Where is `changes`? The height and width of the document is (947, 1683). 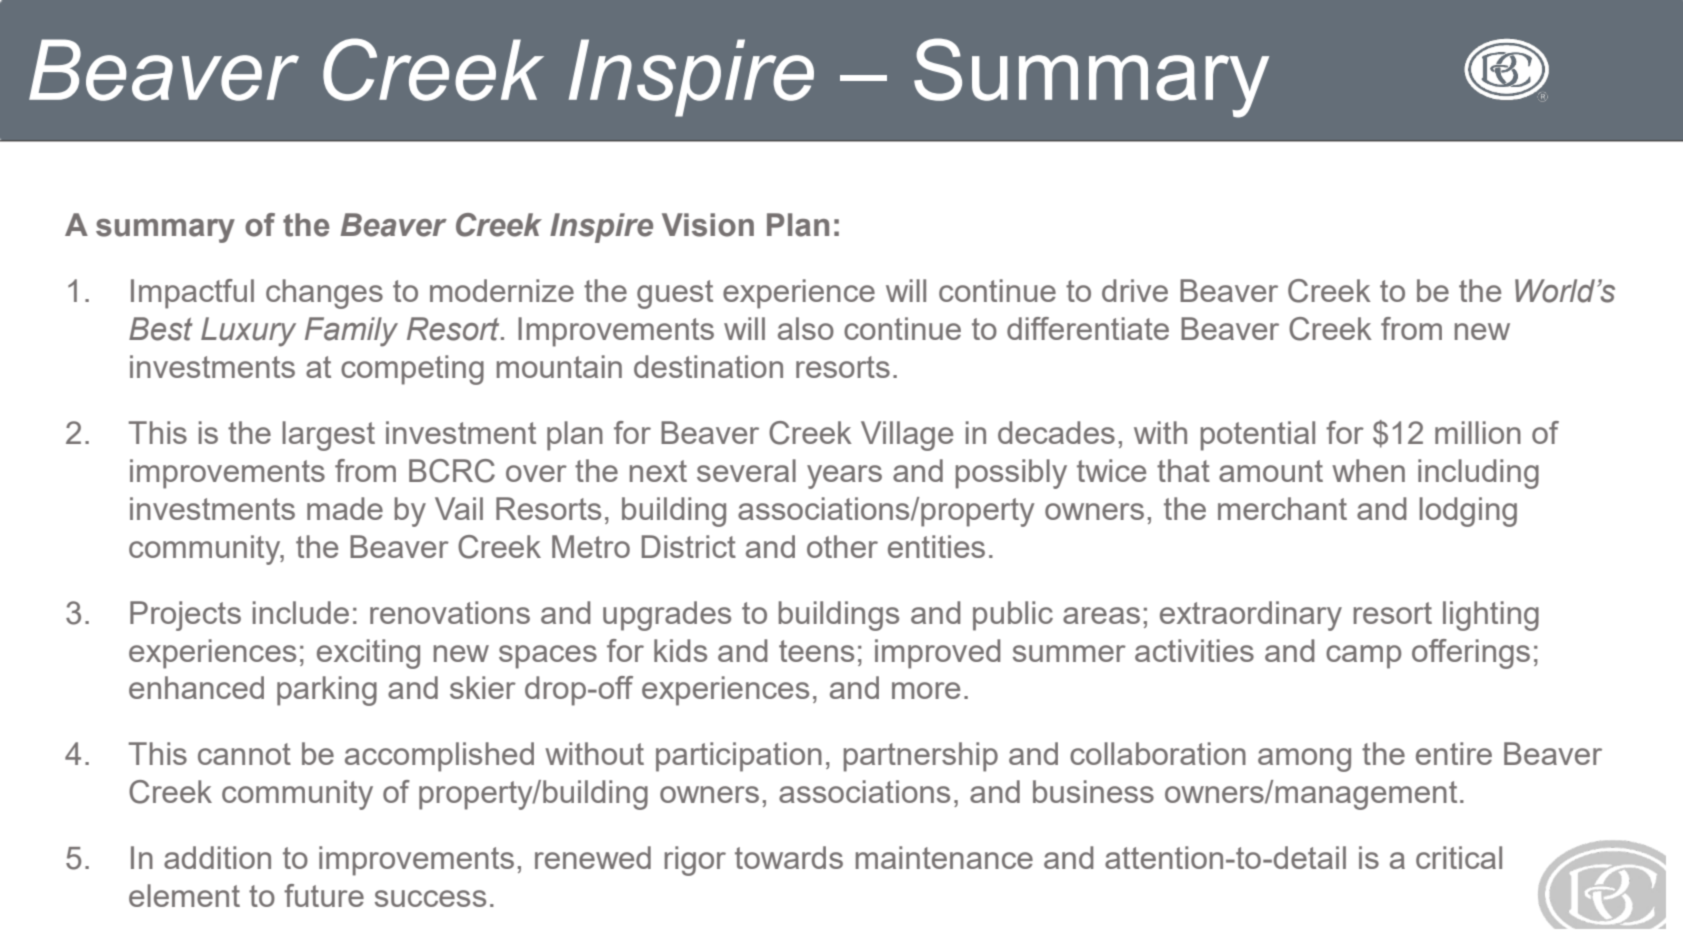
changes is located at coordinates (324, 294).
